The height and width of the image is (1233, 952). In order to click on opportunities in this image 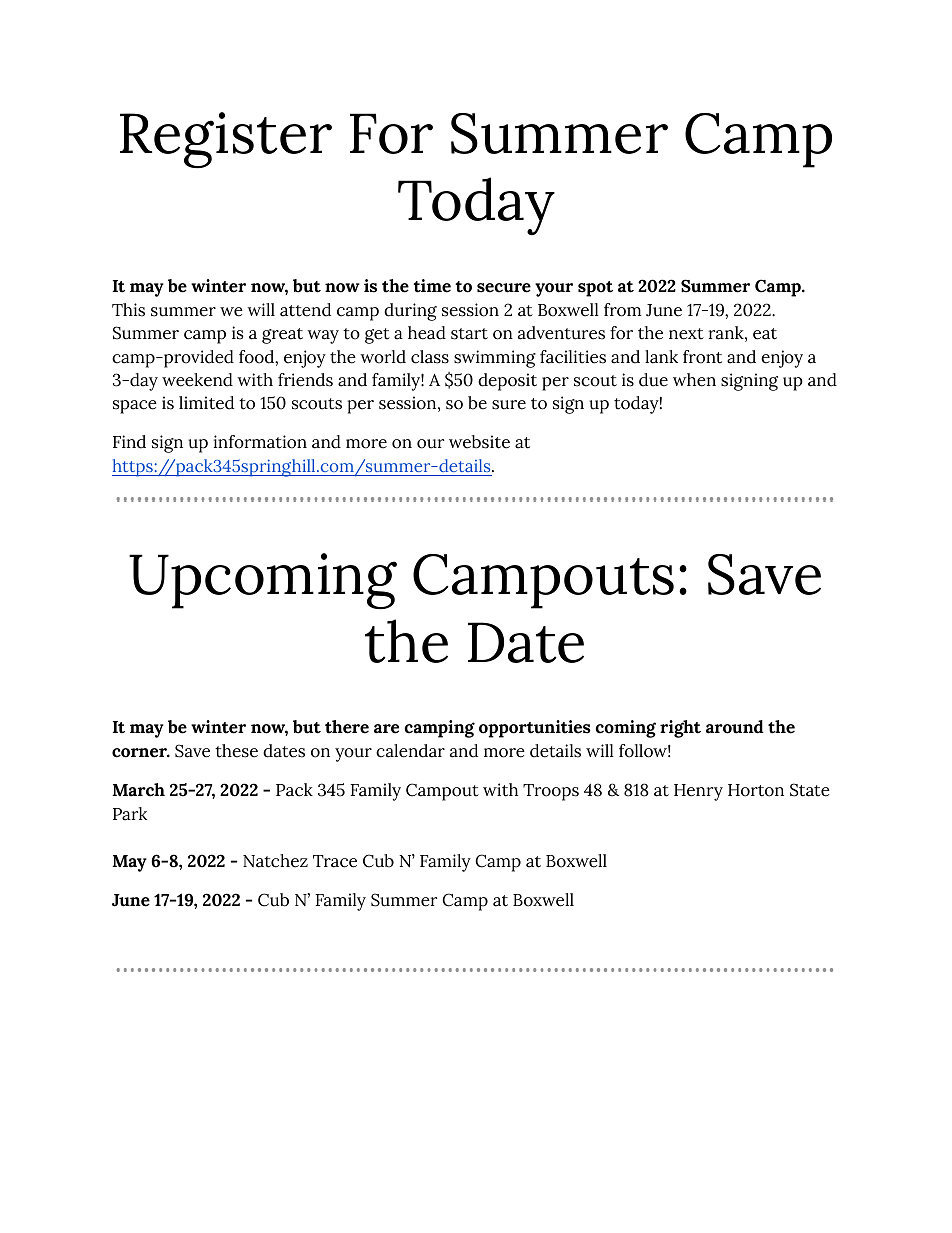, I will do `click(535, 729)`.
